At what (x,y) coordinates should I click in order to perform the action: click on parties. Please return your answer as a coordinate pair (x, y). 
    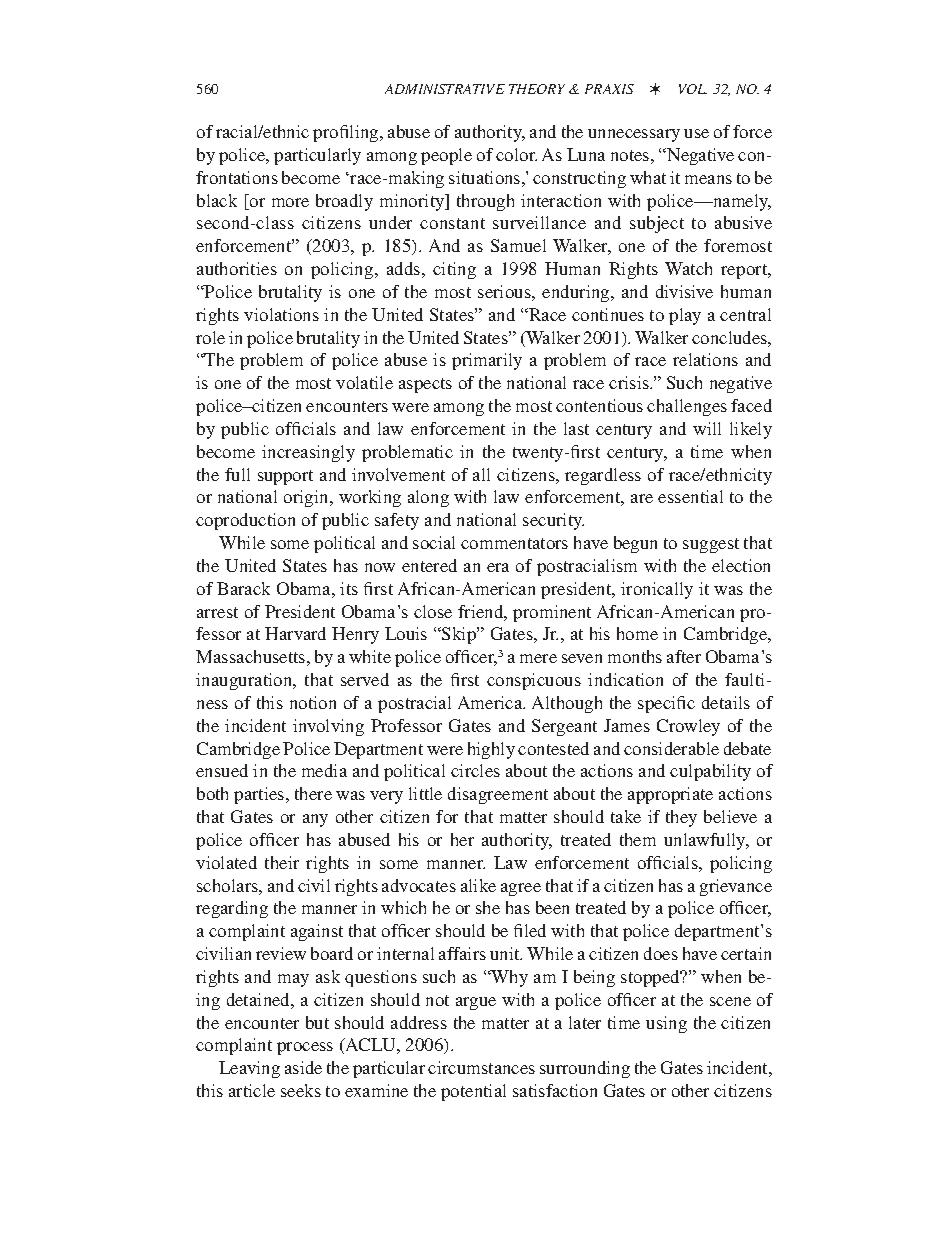
    Looking at the image, I should click on (260, 795).
